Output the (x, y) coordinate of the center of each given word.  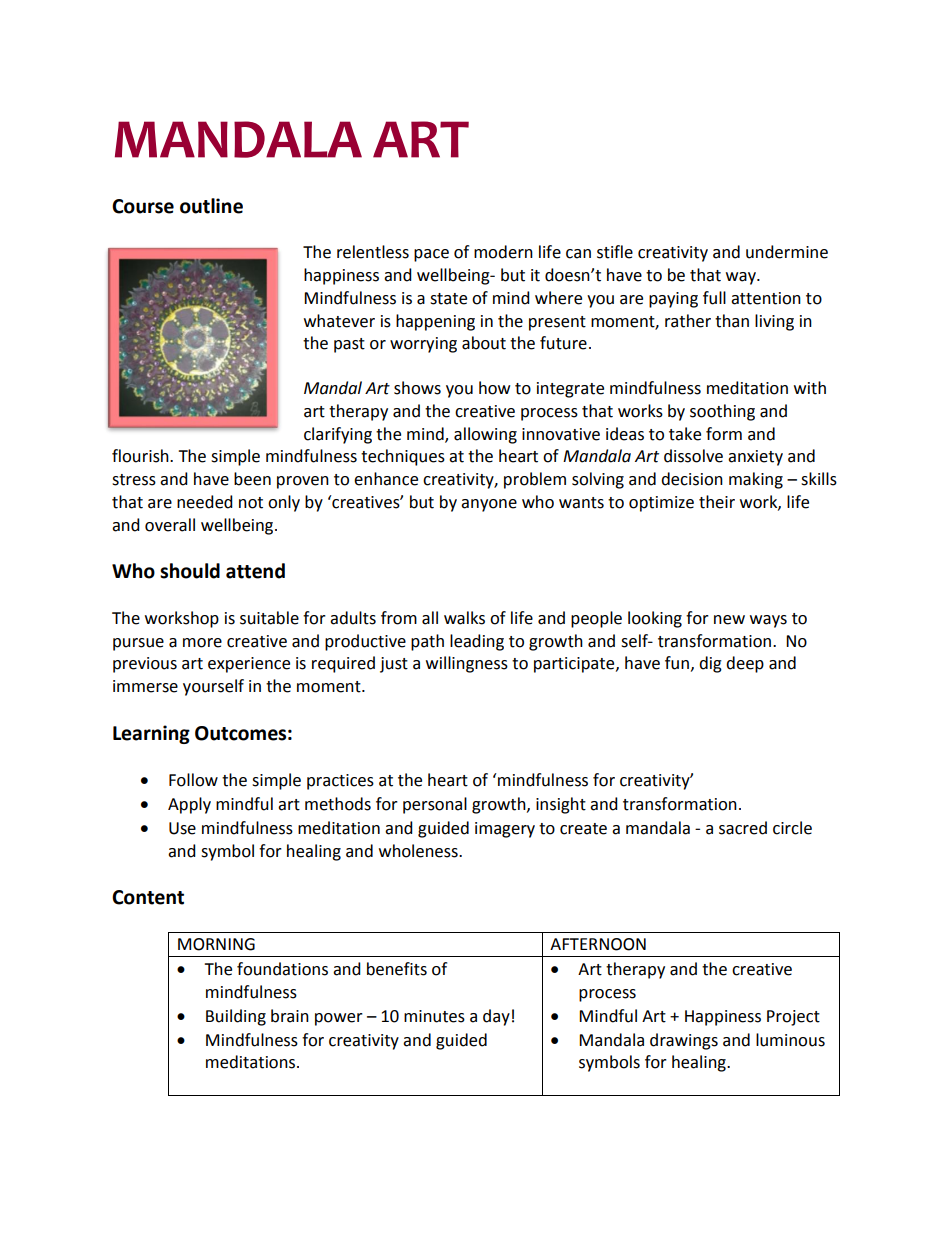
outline (211, 206)
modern (503, 252)
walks (464, 618)
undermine (787, 252)
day (496, 1017)
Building (236, 1017)
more (202, 643)
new (729, 620)
